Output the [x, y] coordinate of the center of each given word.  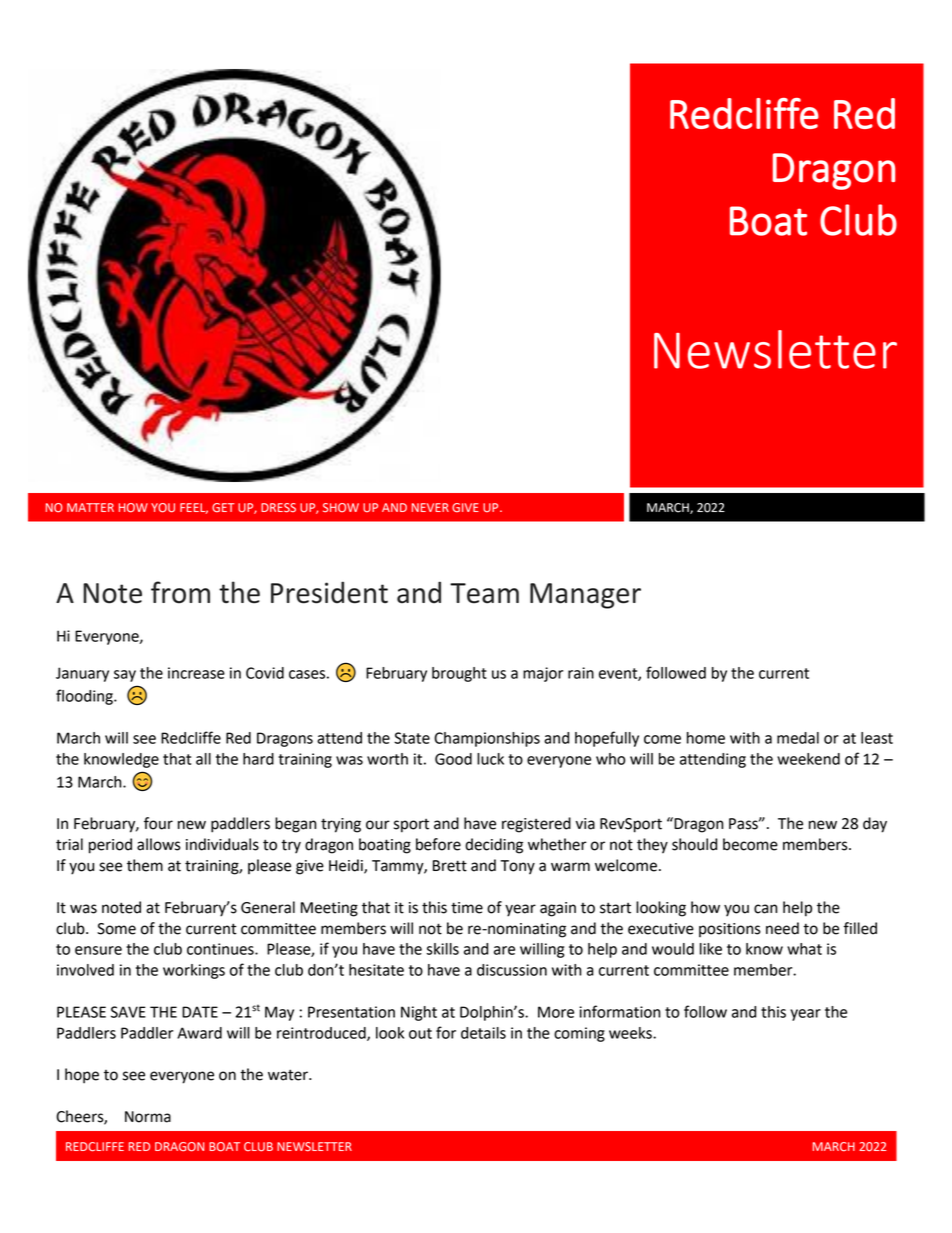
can [765, 909]
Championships [487, 739]
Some [116, 929]
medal [798, 738]
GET [223, 507]
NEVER [430, 507]
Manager [585, 596]
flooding [85, 697]
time [467, 908]
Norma [148, 1117]
